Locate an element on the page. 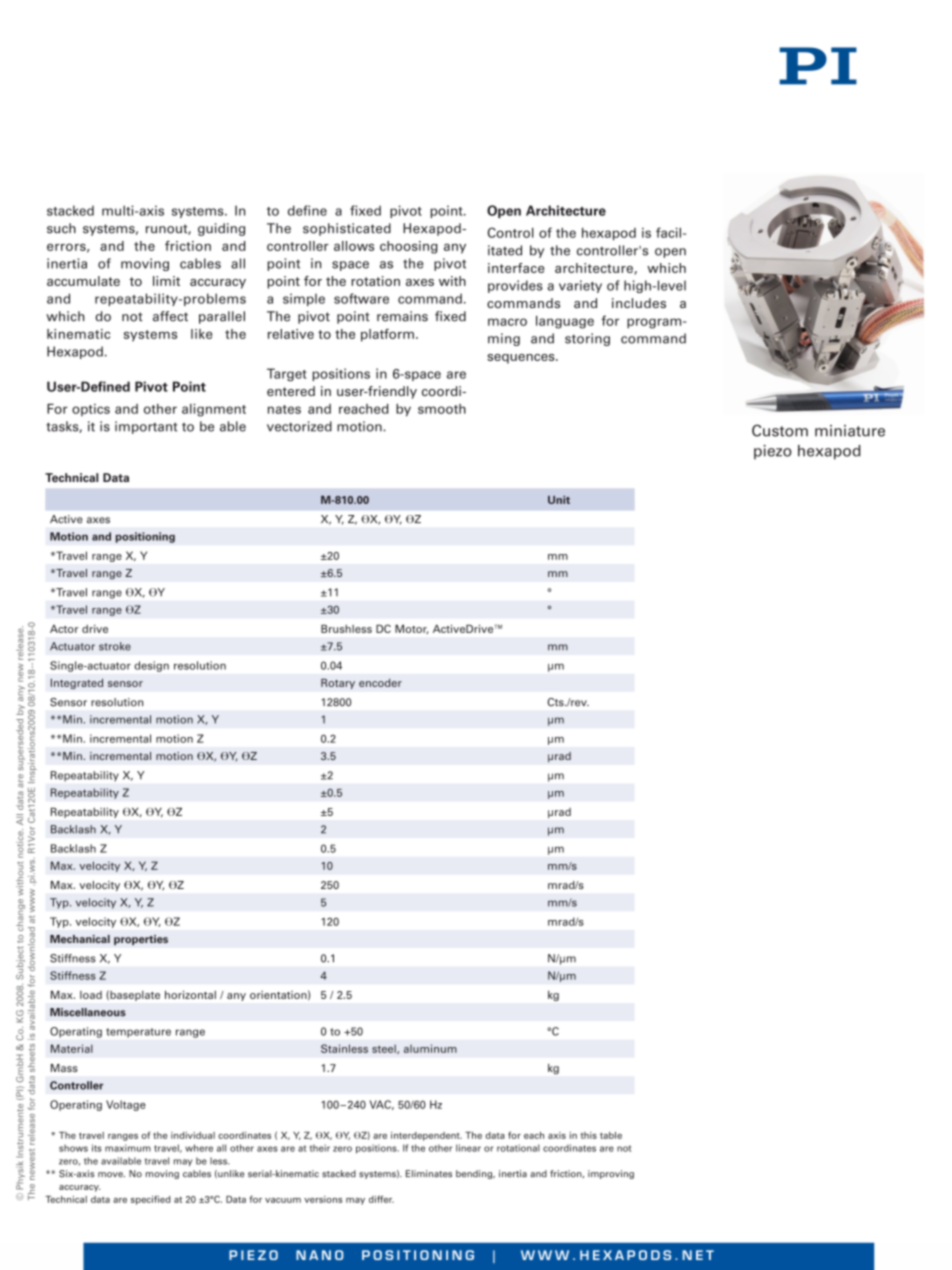 Image resolution: width=952 pixels, height=1270 pixels. specified is located at coordinates (150, 1200).
